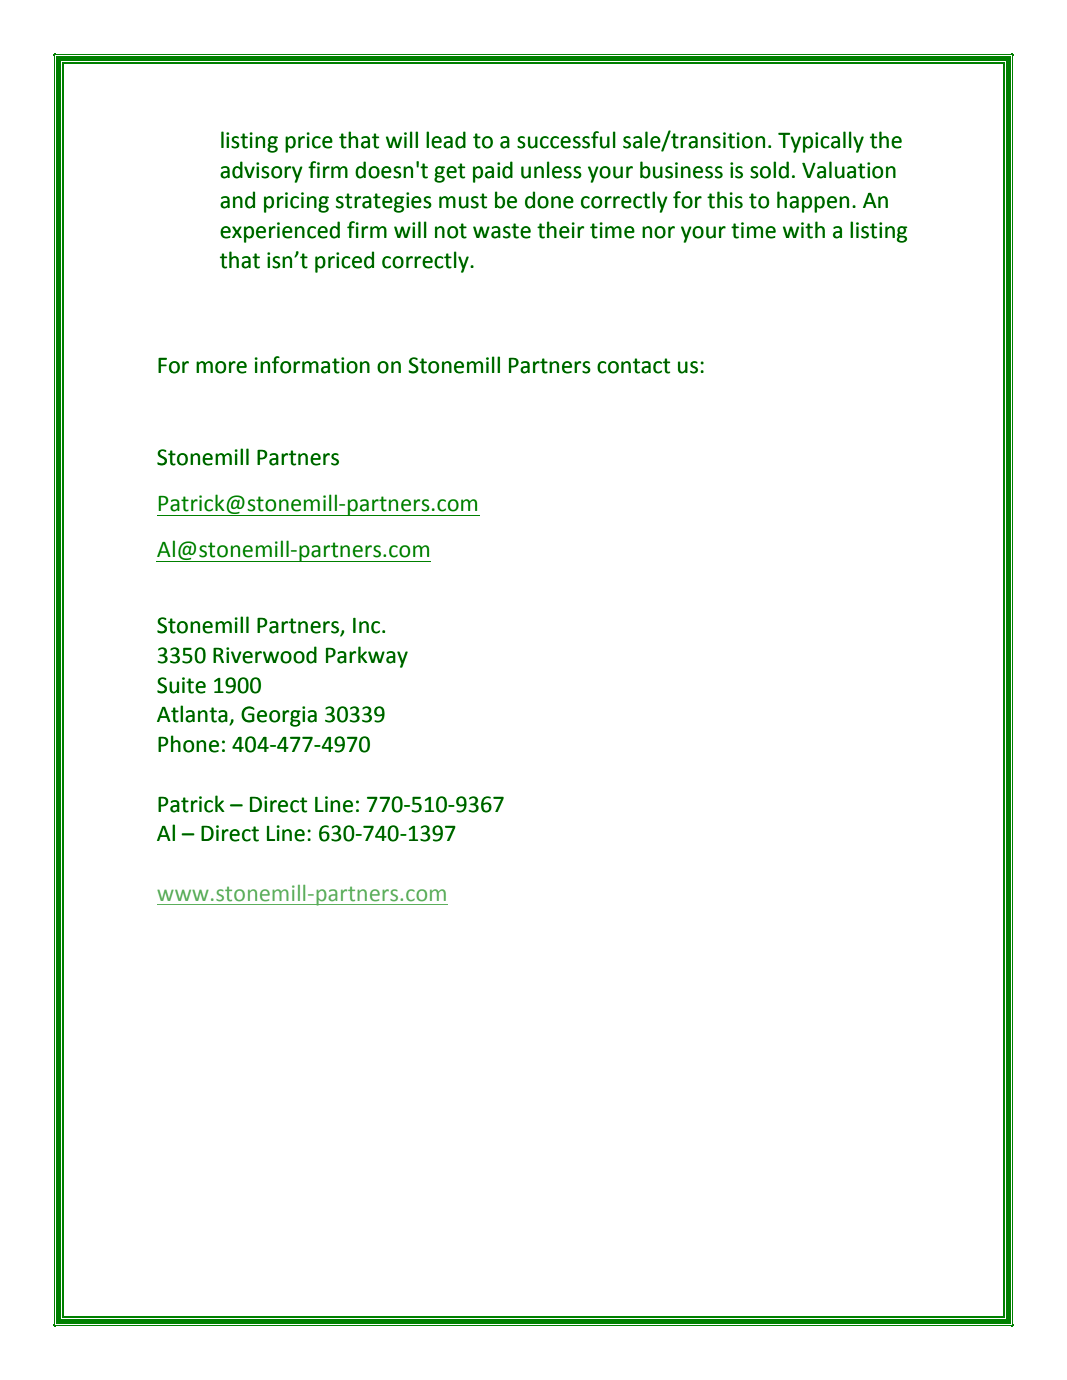 The width and height of the image is (1067, 1380). What do you see at coordinates (188, 744) in the image?
I see `Phone` at bounding box center [188, 744].
